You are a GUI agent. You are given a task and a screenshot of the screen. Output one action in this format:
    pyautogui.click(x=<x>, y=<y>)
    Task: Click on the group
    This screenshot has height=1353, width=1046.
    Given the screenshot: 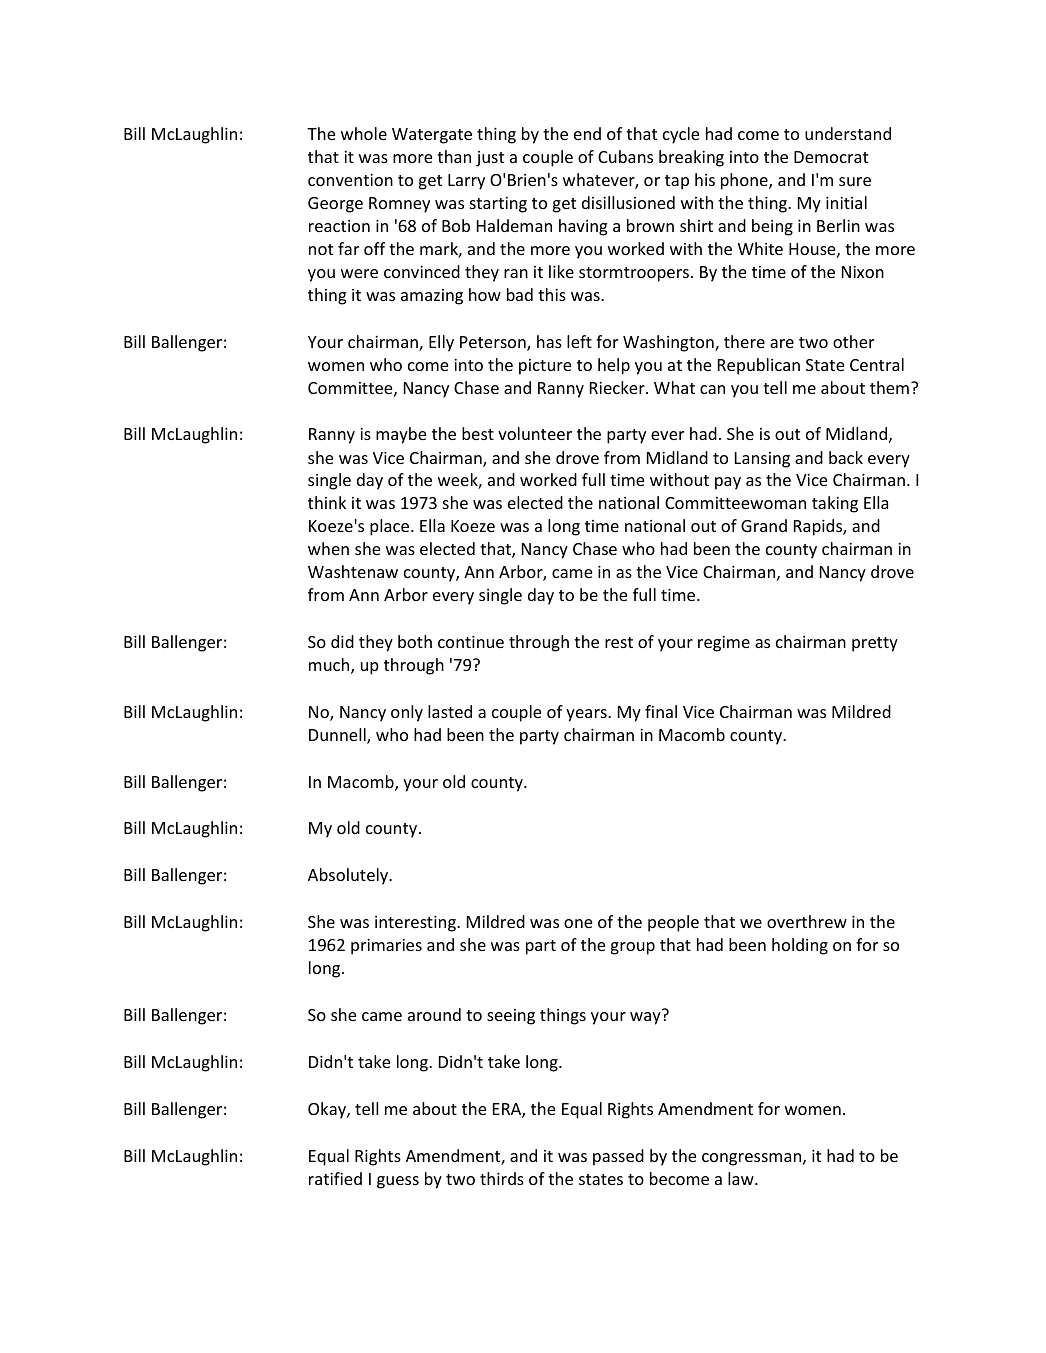 What is the action you would take?
    pyautogui.click(x=633, y=948)
